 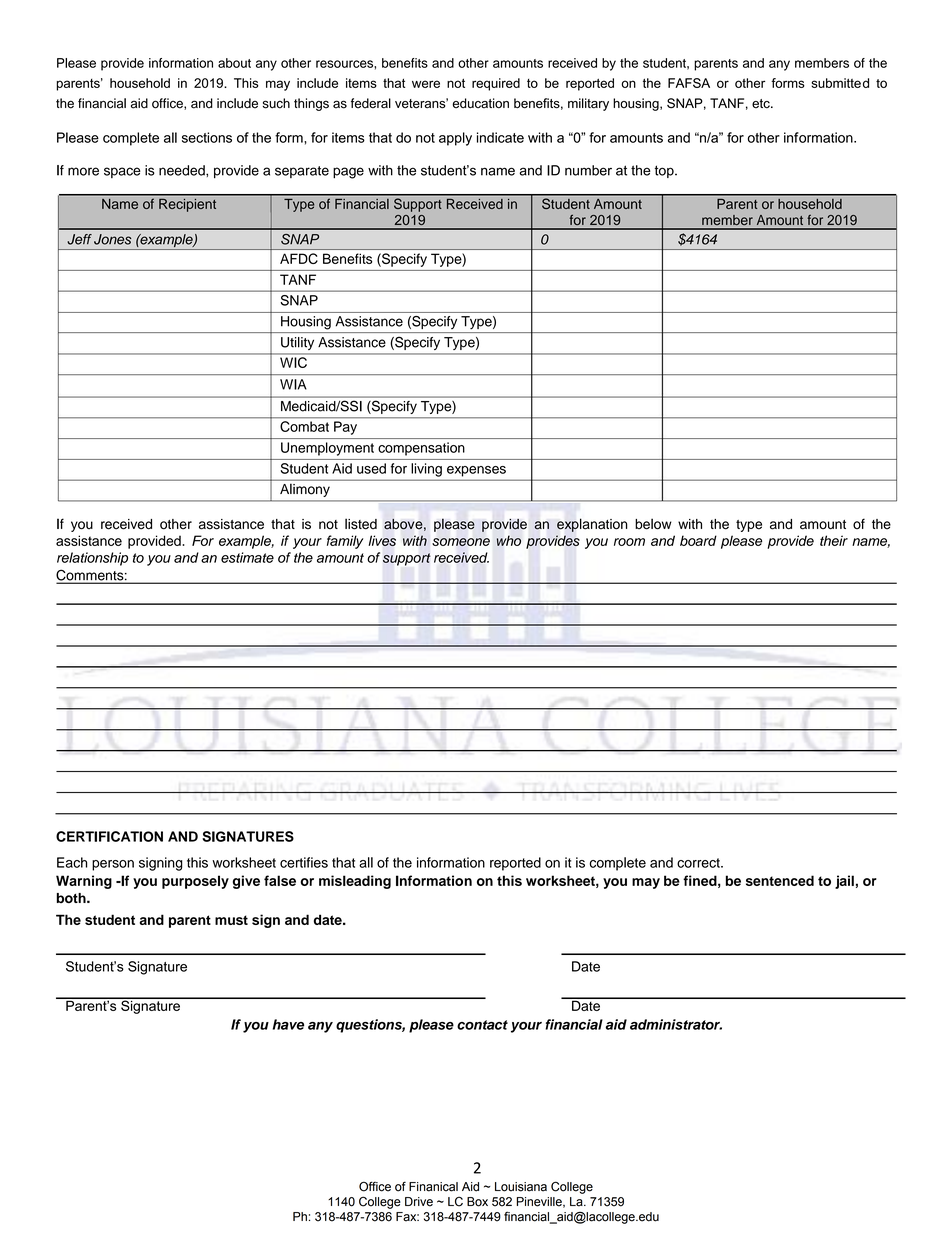 I want to click on sections, so click(x=207, y=137).
